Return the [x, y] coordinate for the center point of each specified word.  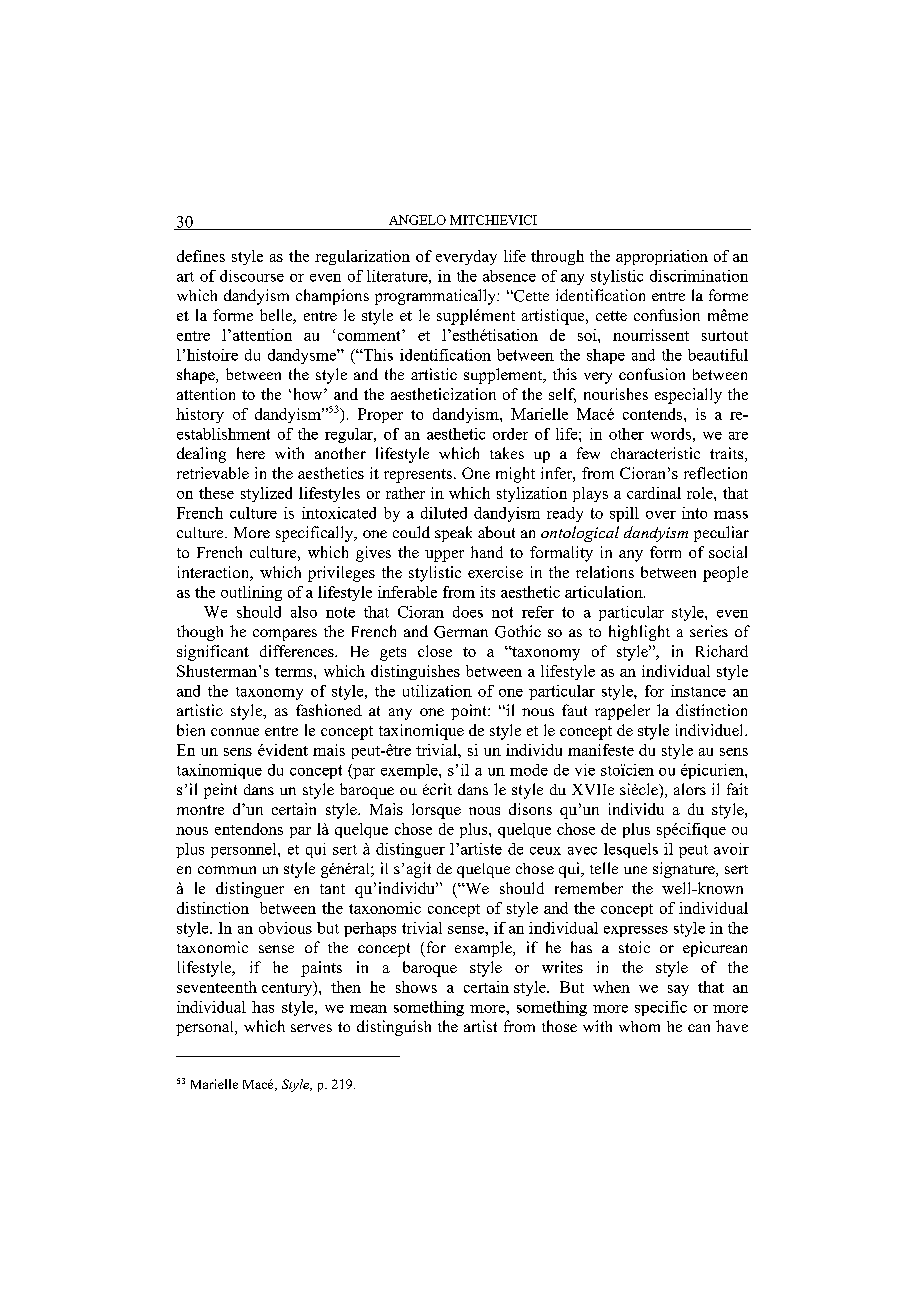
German [461, 632]
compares [285, 635]
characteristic [655, 453]
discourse [252, 276]
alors [690, 789]
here [251, 453]
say [678, 990]
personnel [245, 850]
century [288, 988]
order [510, 434]
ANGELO [417, 220]
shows [416, 987]
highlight [639, 633]
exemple [410, 771]
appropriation [662, 257]
